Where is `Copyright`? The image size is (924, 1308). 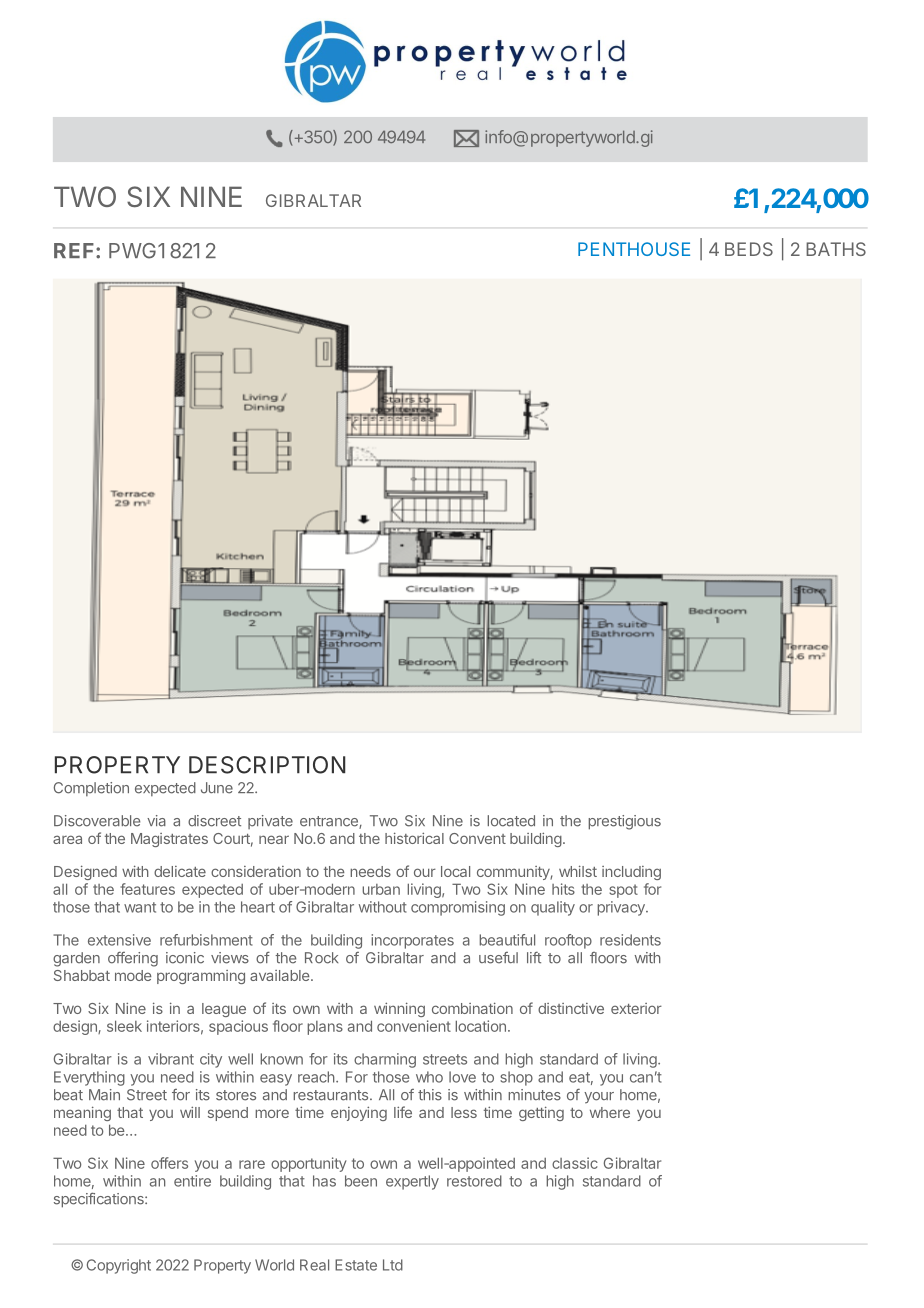 Copyright is located at coordinates (119, 1266).
